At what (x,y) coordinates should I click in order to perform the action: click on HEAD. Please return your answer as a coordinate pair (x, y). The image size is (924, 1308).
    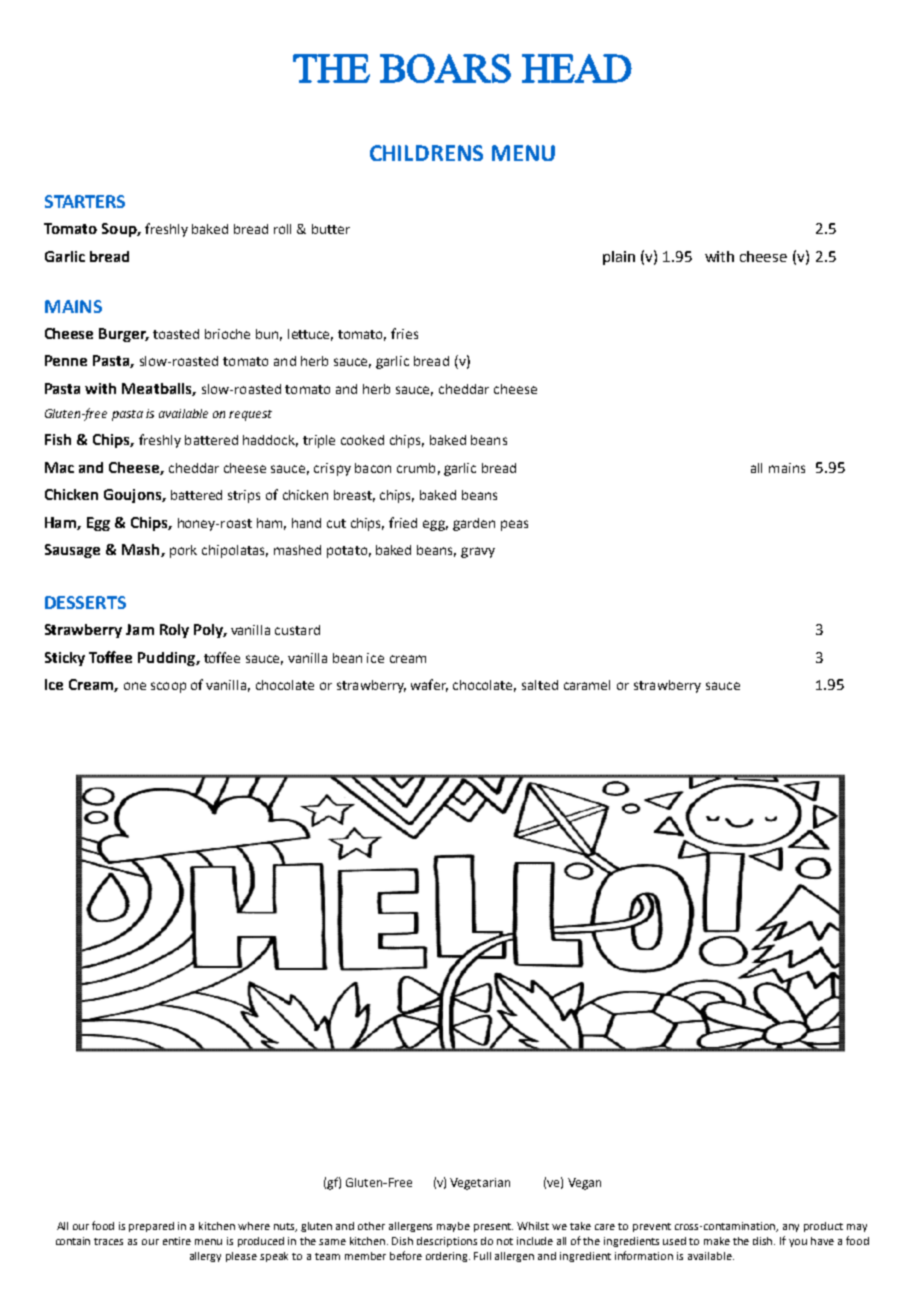
    Looking at the image, I should click on (577, 68).
